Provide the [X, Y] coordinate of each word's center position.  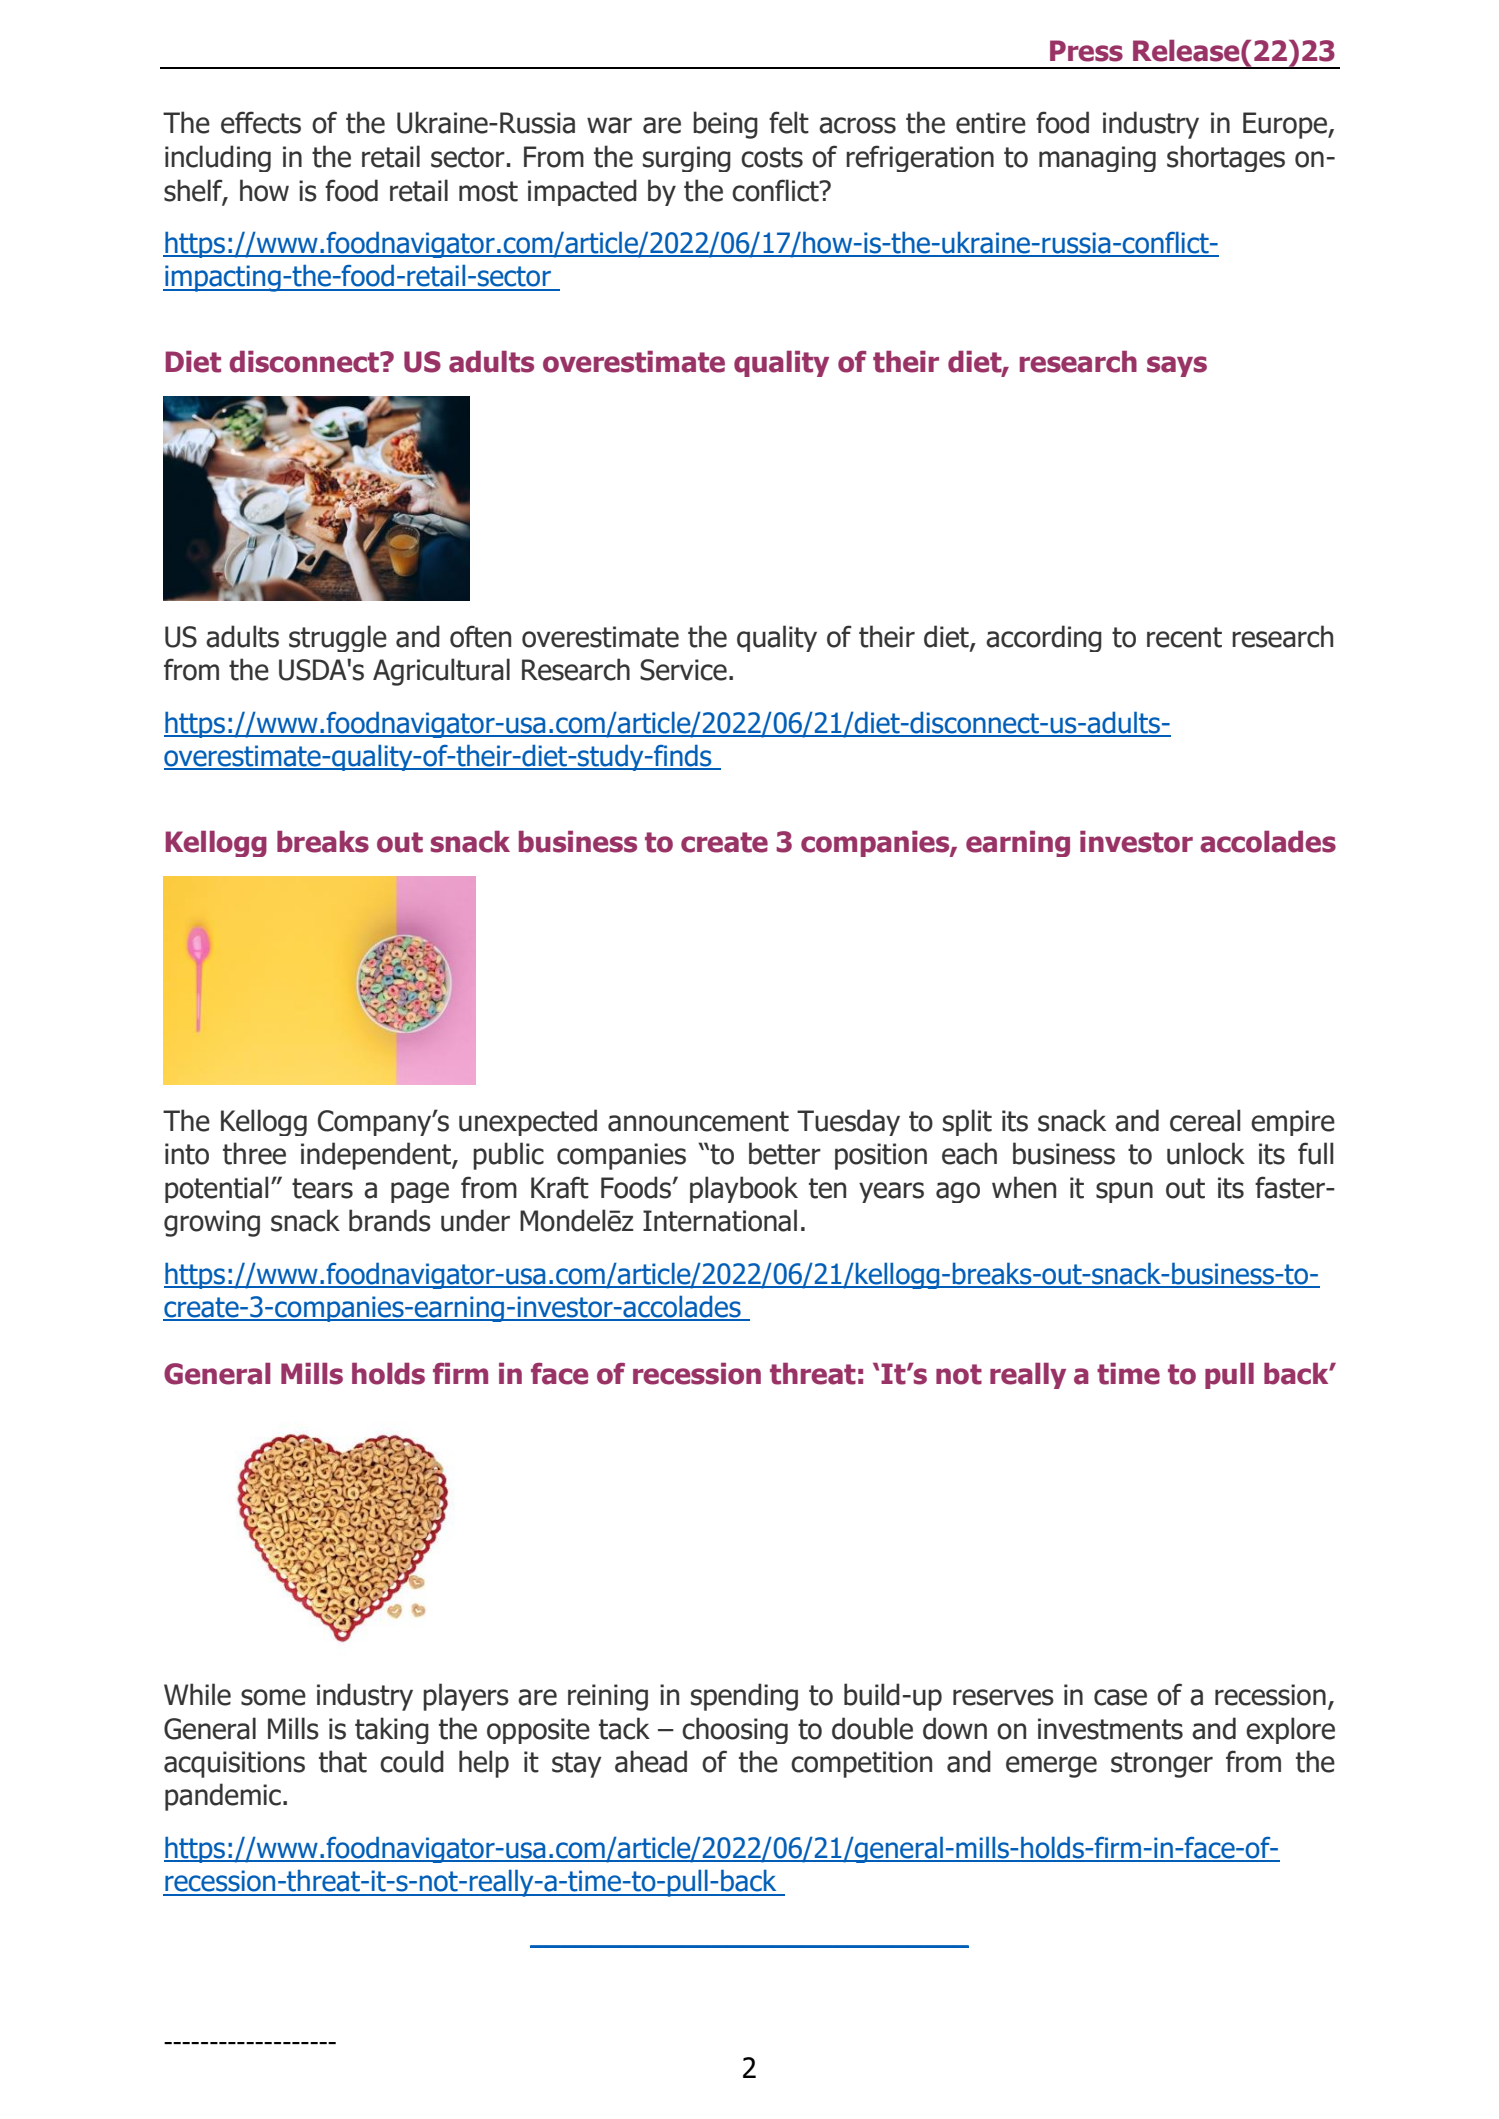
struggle [338, 638]
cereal [1205, 1120]
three [254, 1153]
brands [390, 1220]
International [720, 1220]
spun [1124, 1192]
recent [1184, 637]
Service [683, 670]
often [480, 636]
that [343, 1761]
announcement [698, 1121]
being [725, 125]
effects [261, 122]
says [1177, 366]
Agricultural [441, 672]
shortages [1226, 158]
